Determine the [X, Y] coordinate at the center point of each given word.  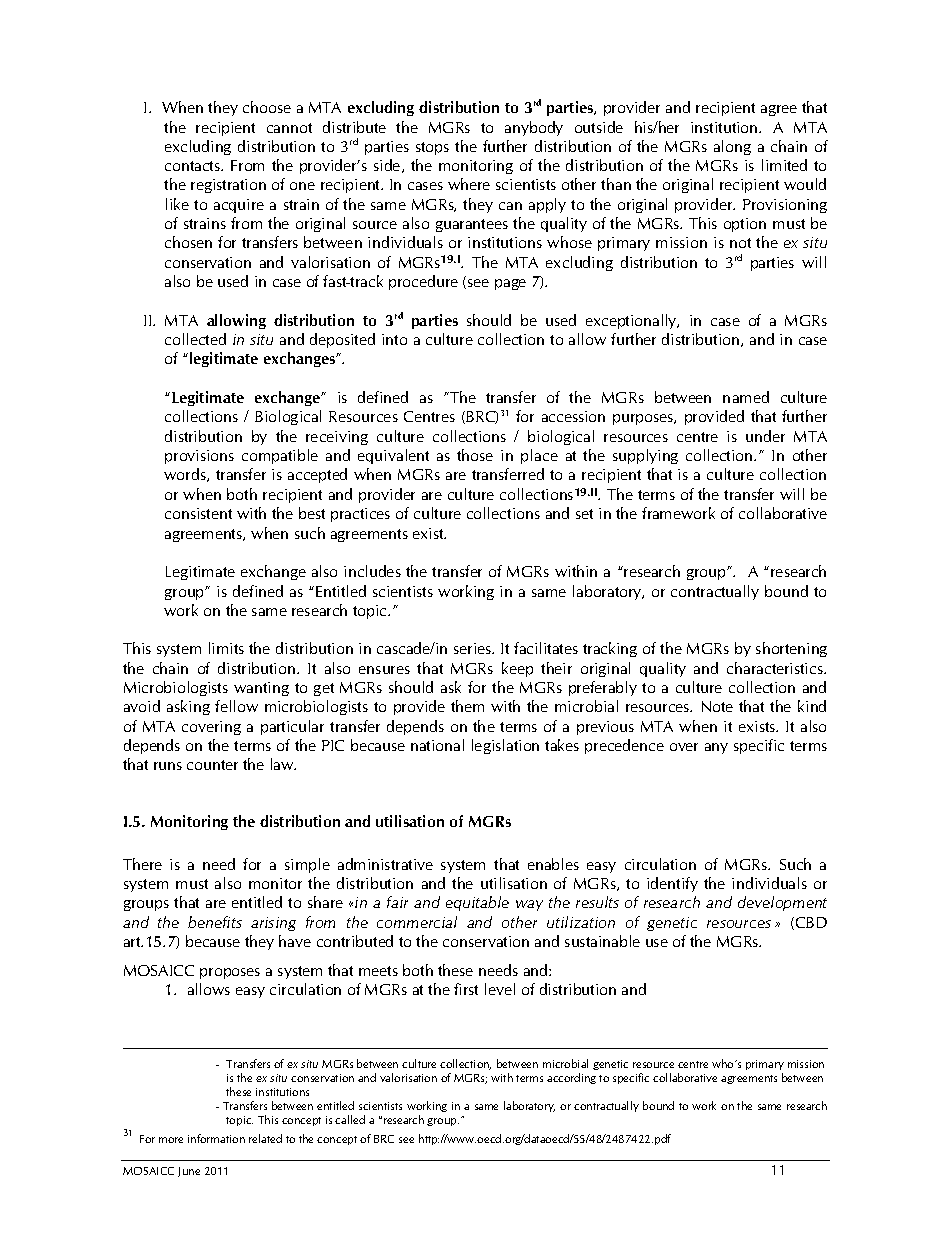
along [732, 147]
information [216, 1138]
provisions [199, 457]
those [475, 455]
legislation [505, 746]
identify [672, 884]
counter [212, 765]
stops [432, 148]
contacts [194, 166]
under [765, 436]
